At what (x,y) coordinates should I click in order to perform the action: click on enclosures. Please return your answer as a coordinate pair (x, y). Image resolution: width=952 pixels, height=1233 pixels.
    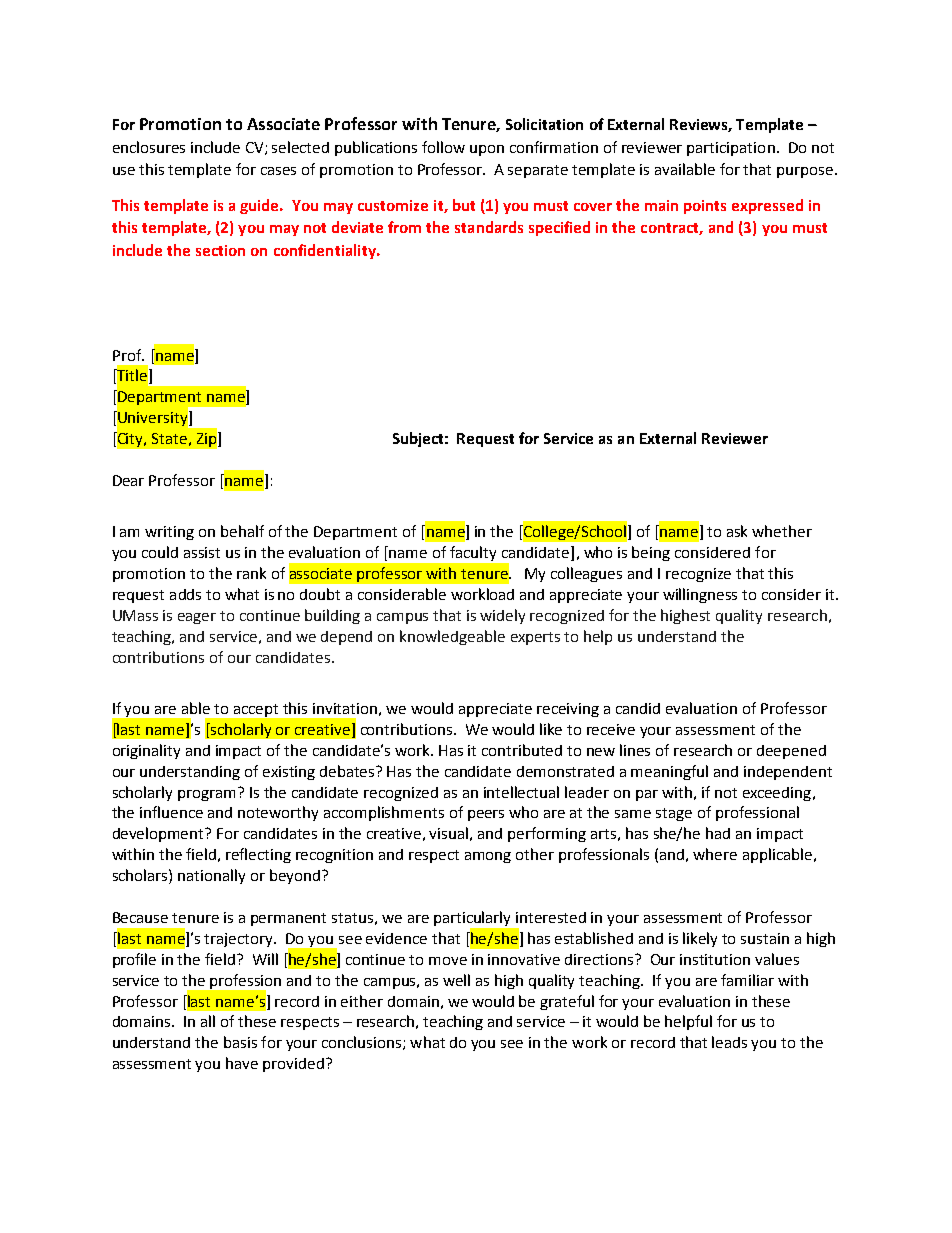
    Looking at the image, I should click on (149, 147).
